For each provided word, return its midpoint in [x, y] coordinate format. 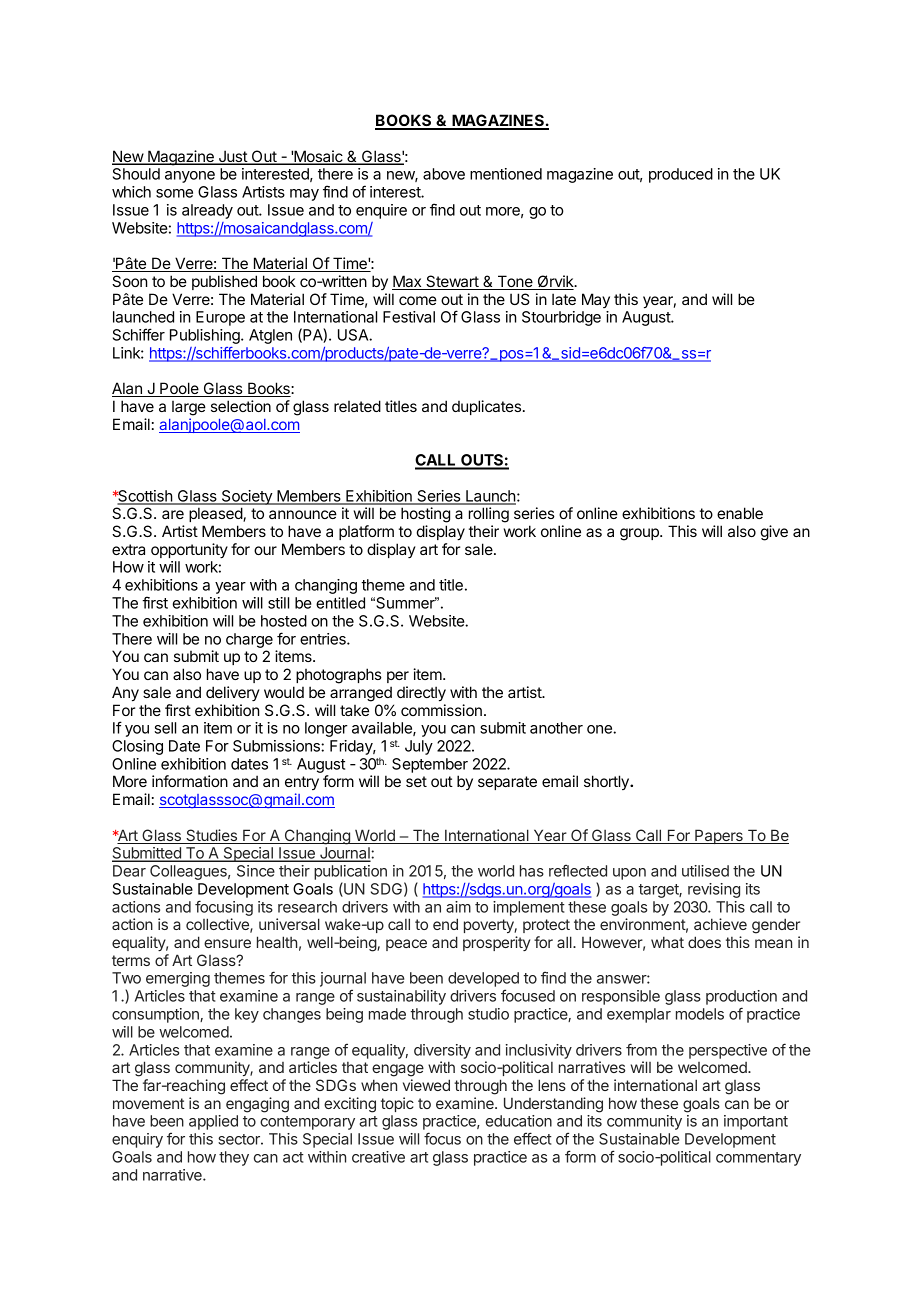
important [756, 1122]
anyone [190, 177]
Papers [719, 836]
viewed [426, 1085]
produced [681, 175]
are [173, 514]
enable [740, 513]
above [444, 174]
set [416, 781]
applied [213, 1122]
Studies [211, 836]
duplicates [486, 407]
